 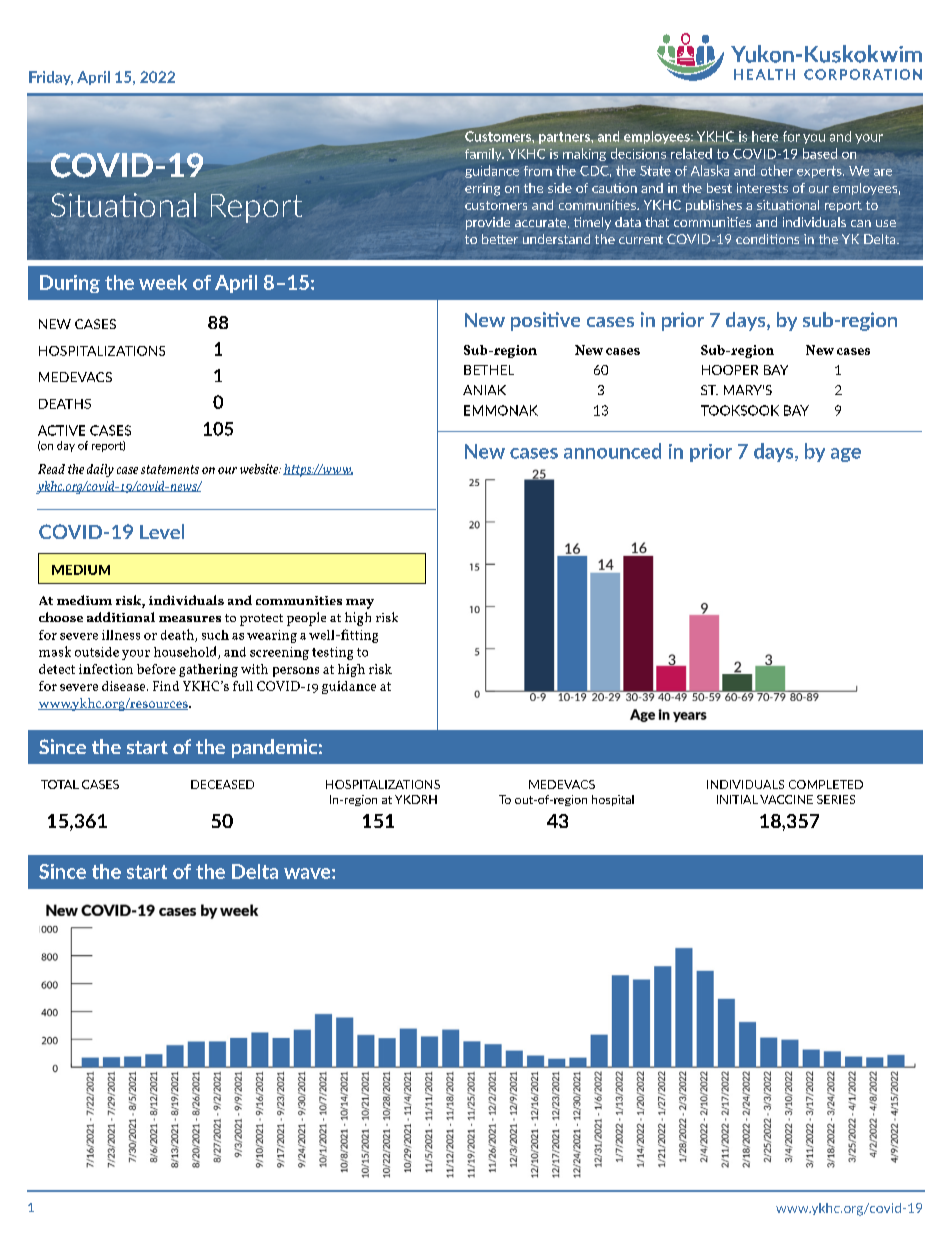 I want to click on HOOPER, so click(x=730, y=370).
